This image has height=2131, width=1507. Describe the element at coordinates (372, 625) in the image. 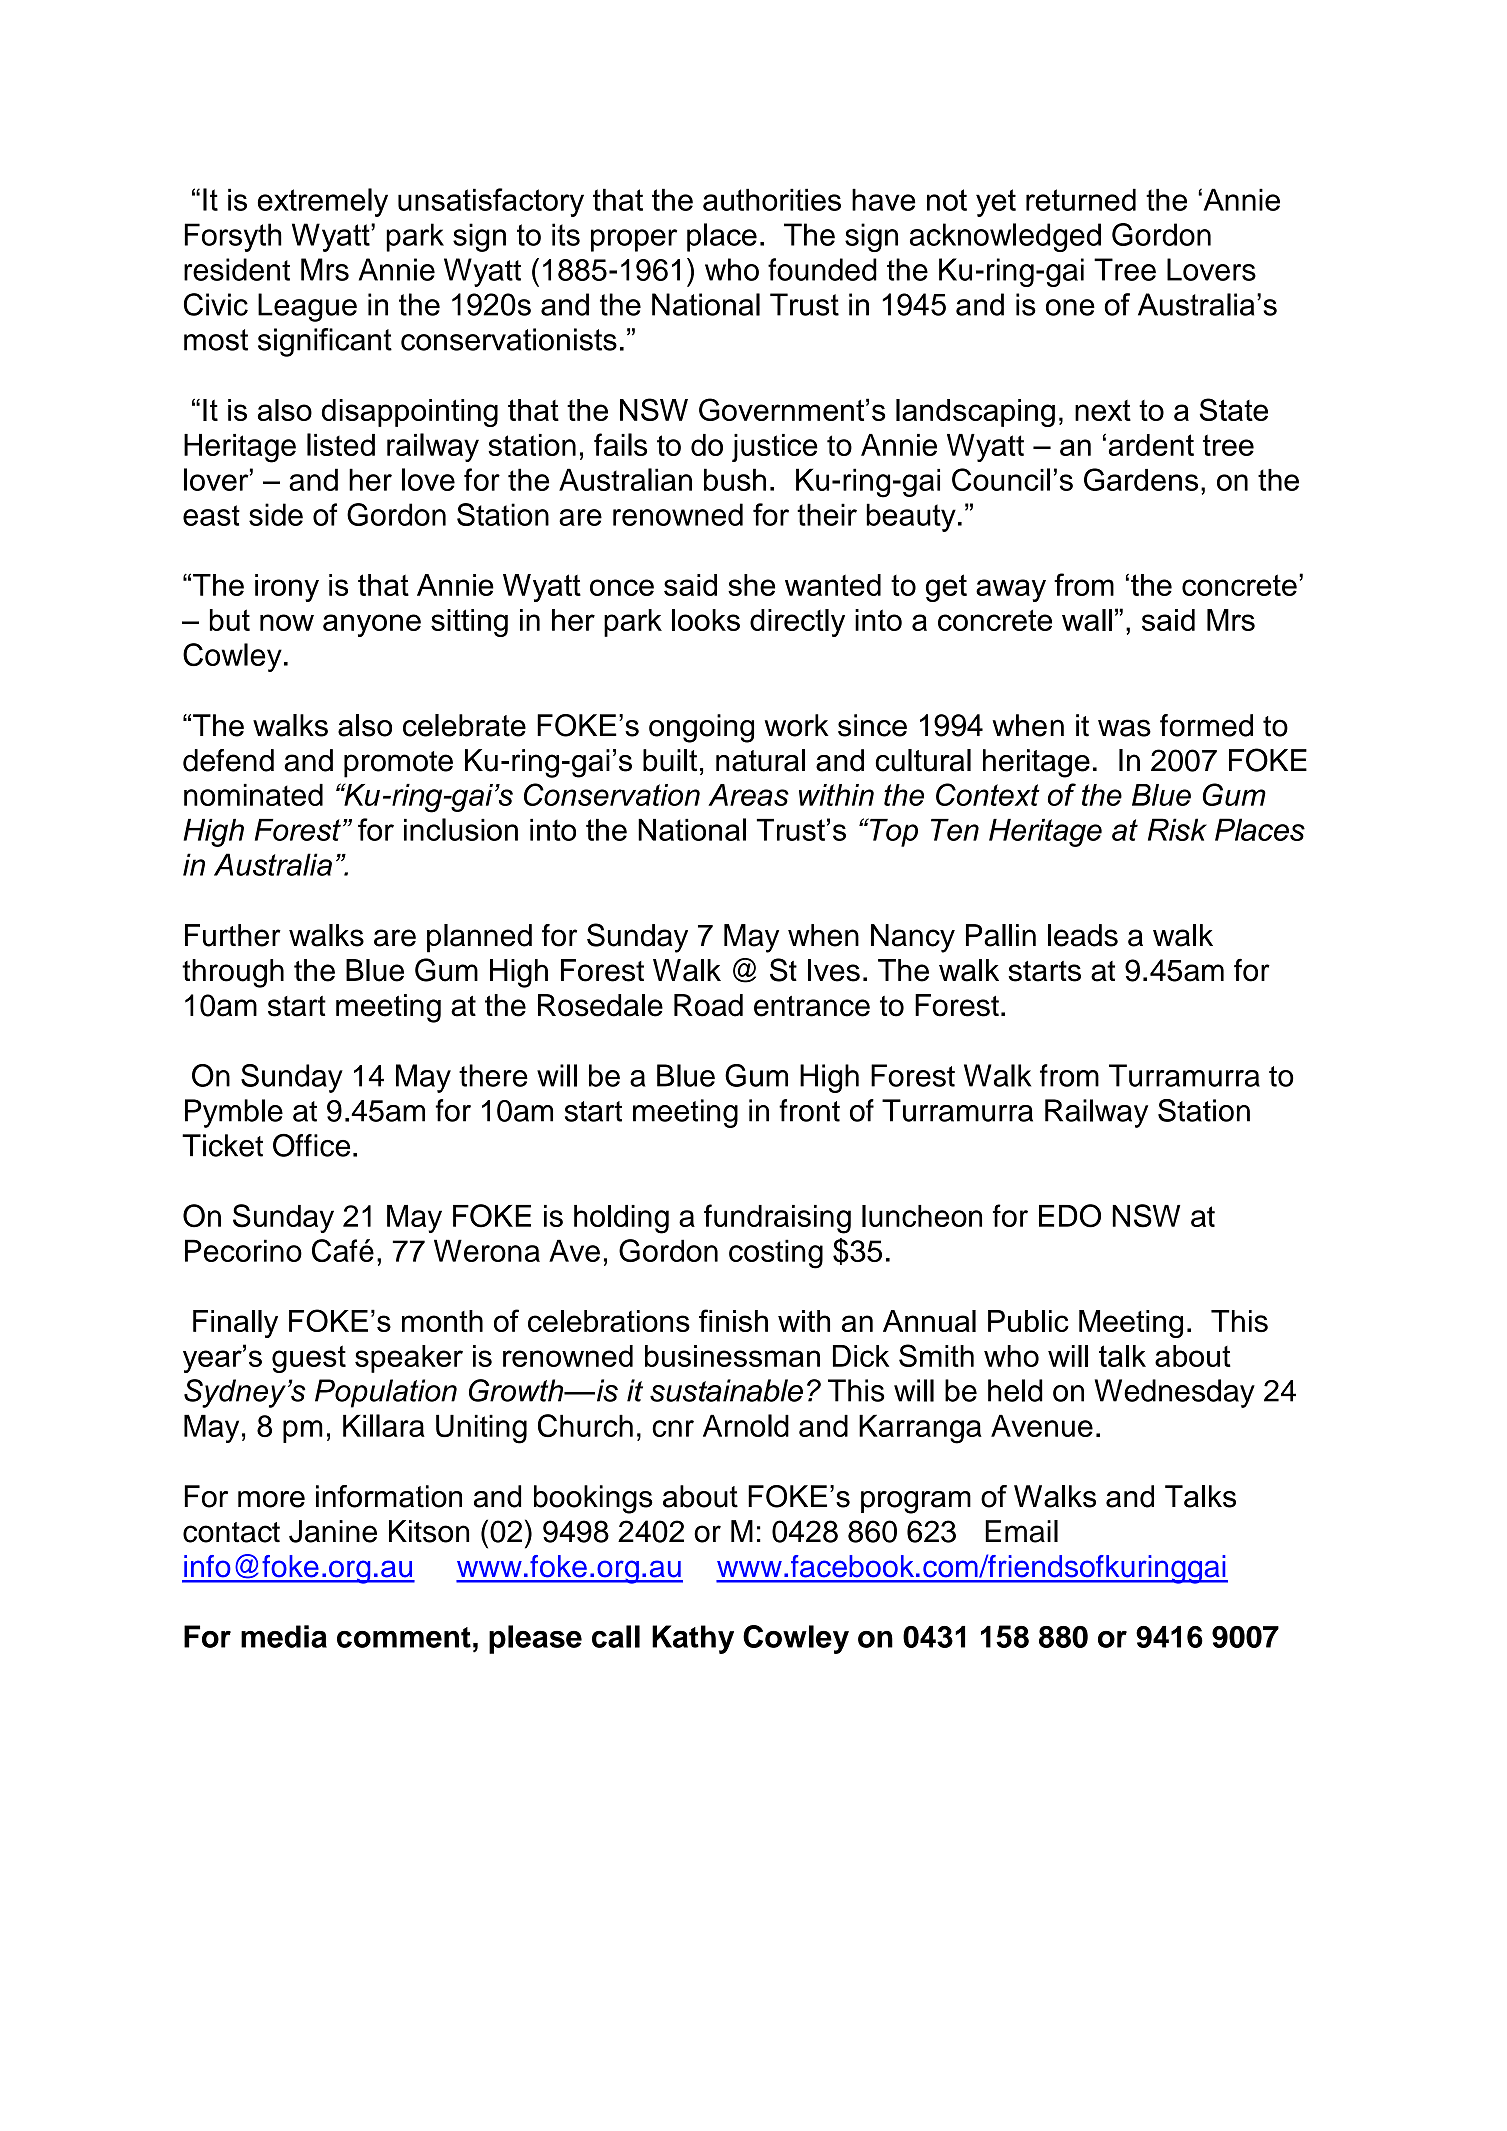

I see `anyone` at that location.
